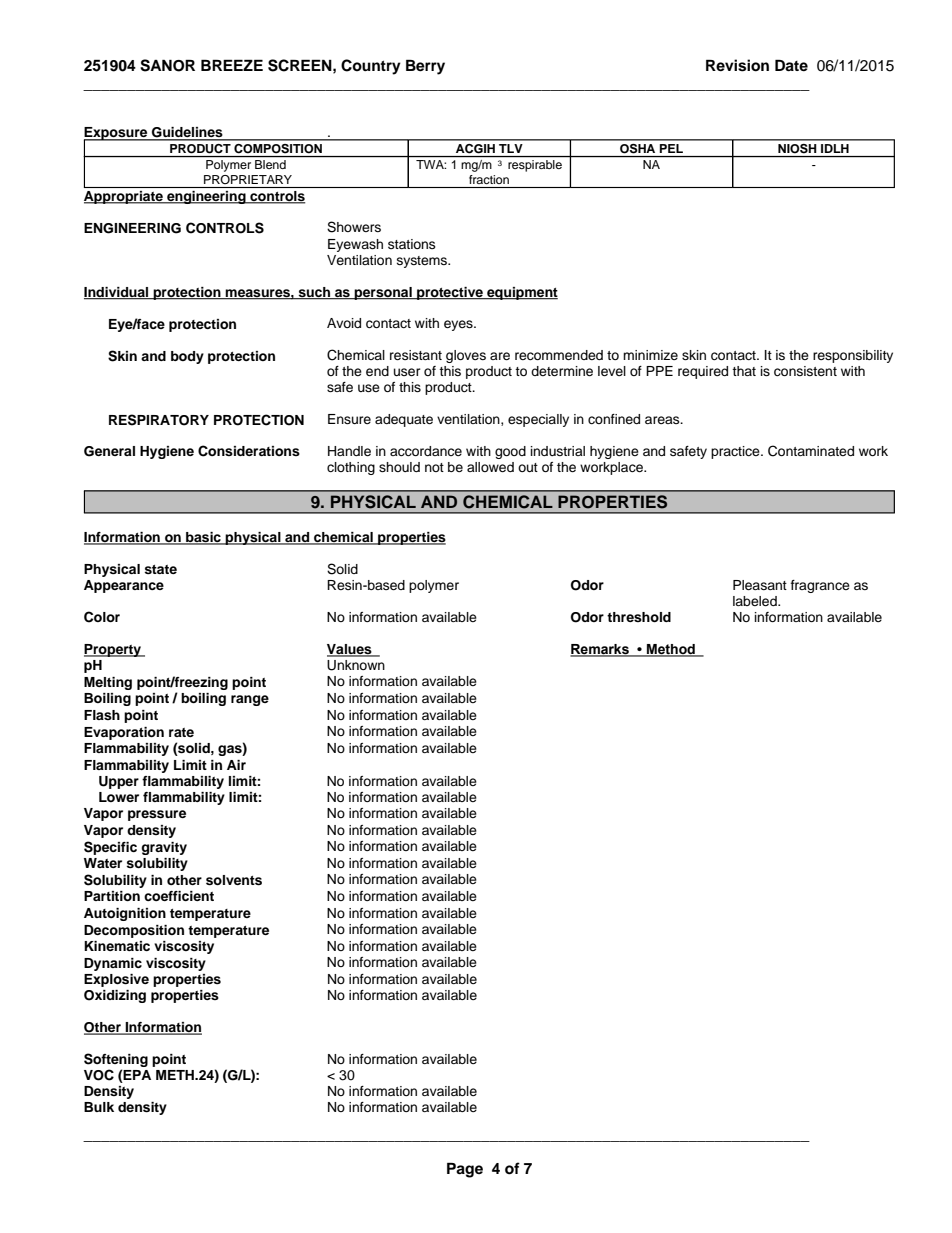 This document has width=952, height=1233. What do you see at coordinates (744, 371) in the document?
I see `that` at bounding box center [744, 371].
